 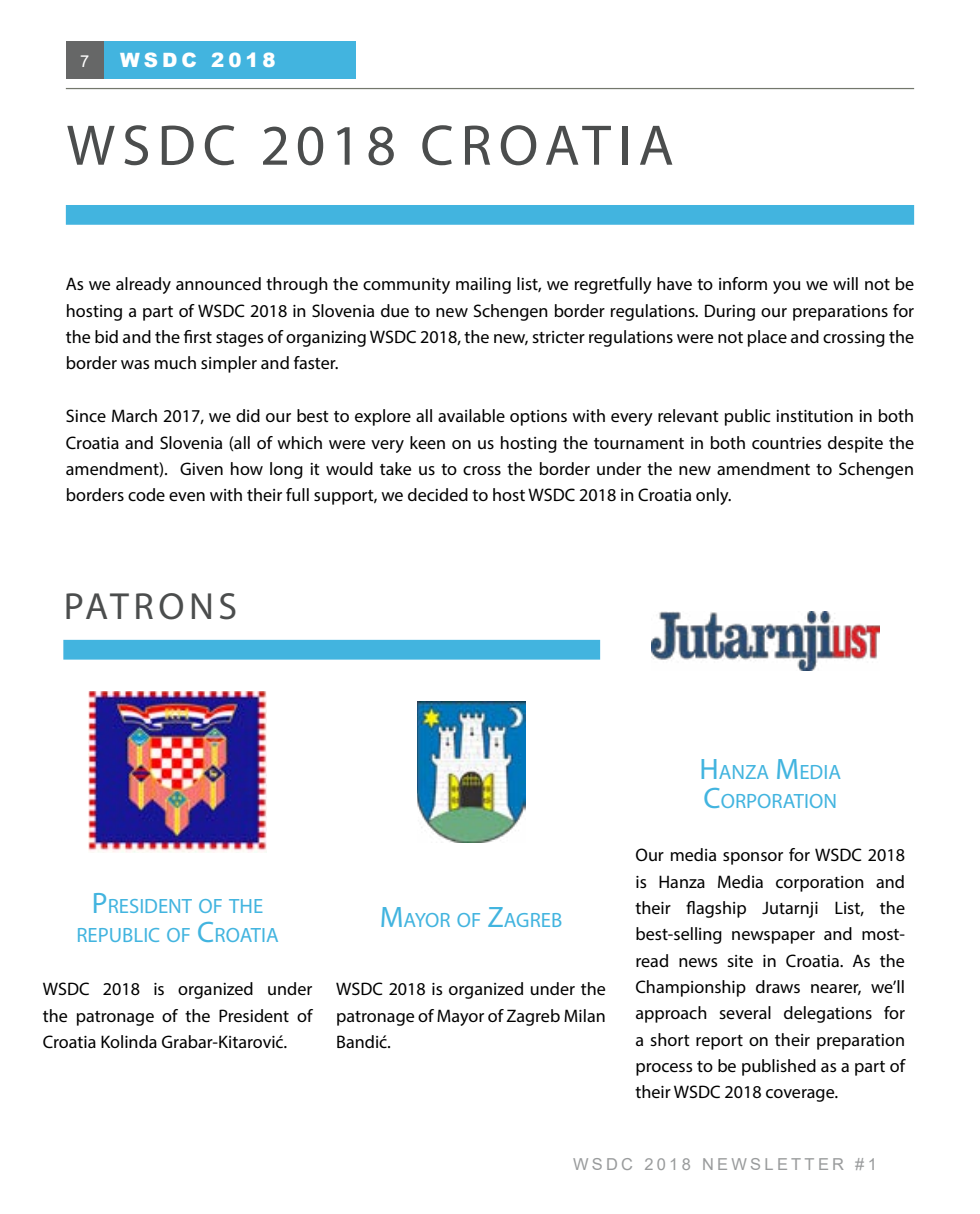 I want to click on mailing, so click(x=483, y=285).
